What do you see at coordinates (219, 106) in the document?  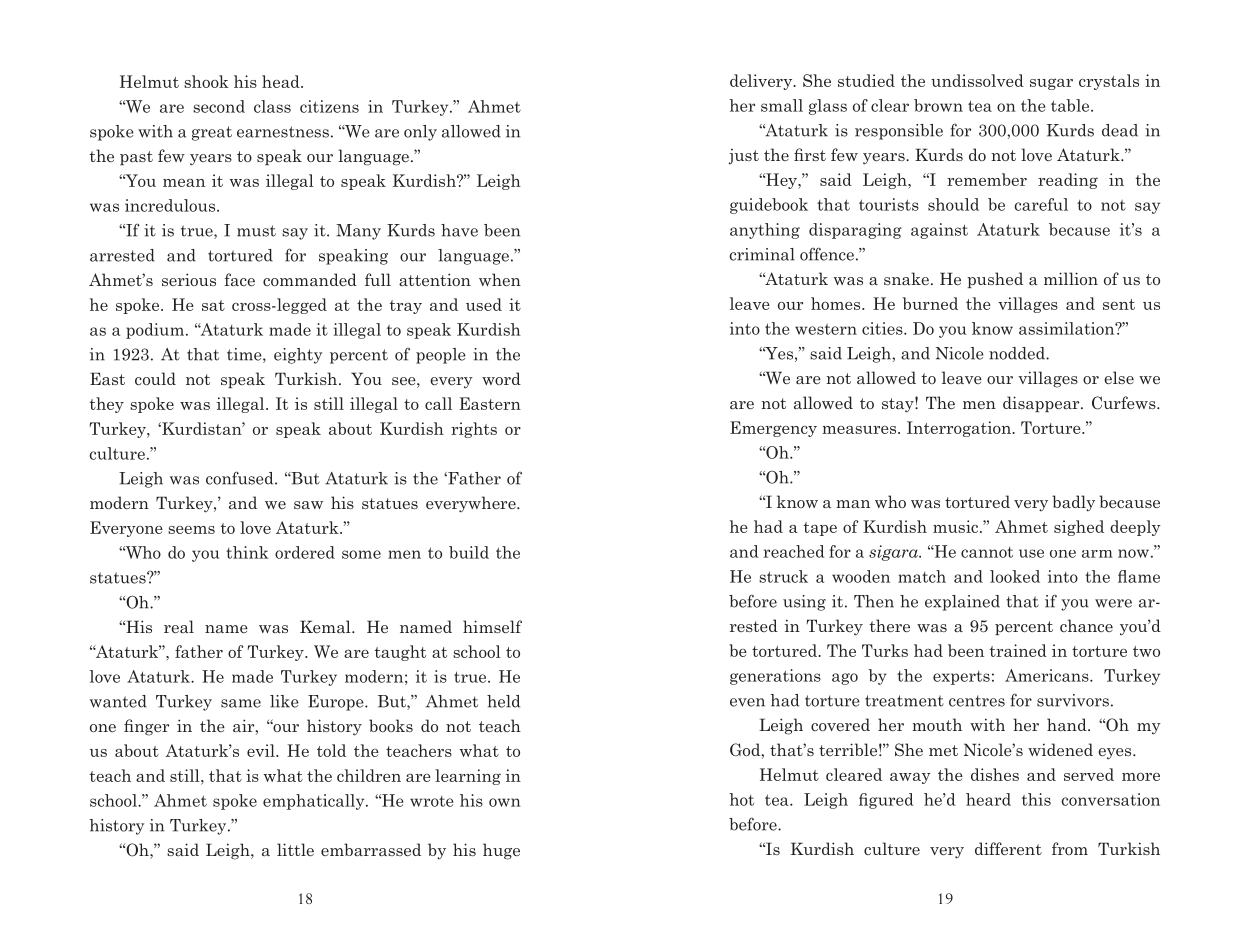 I see `second` at bounding box center [219, 106].
